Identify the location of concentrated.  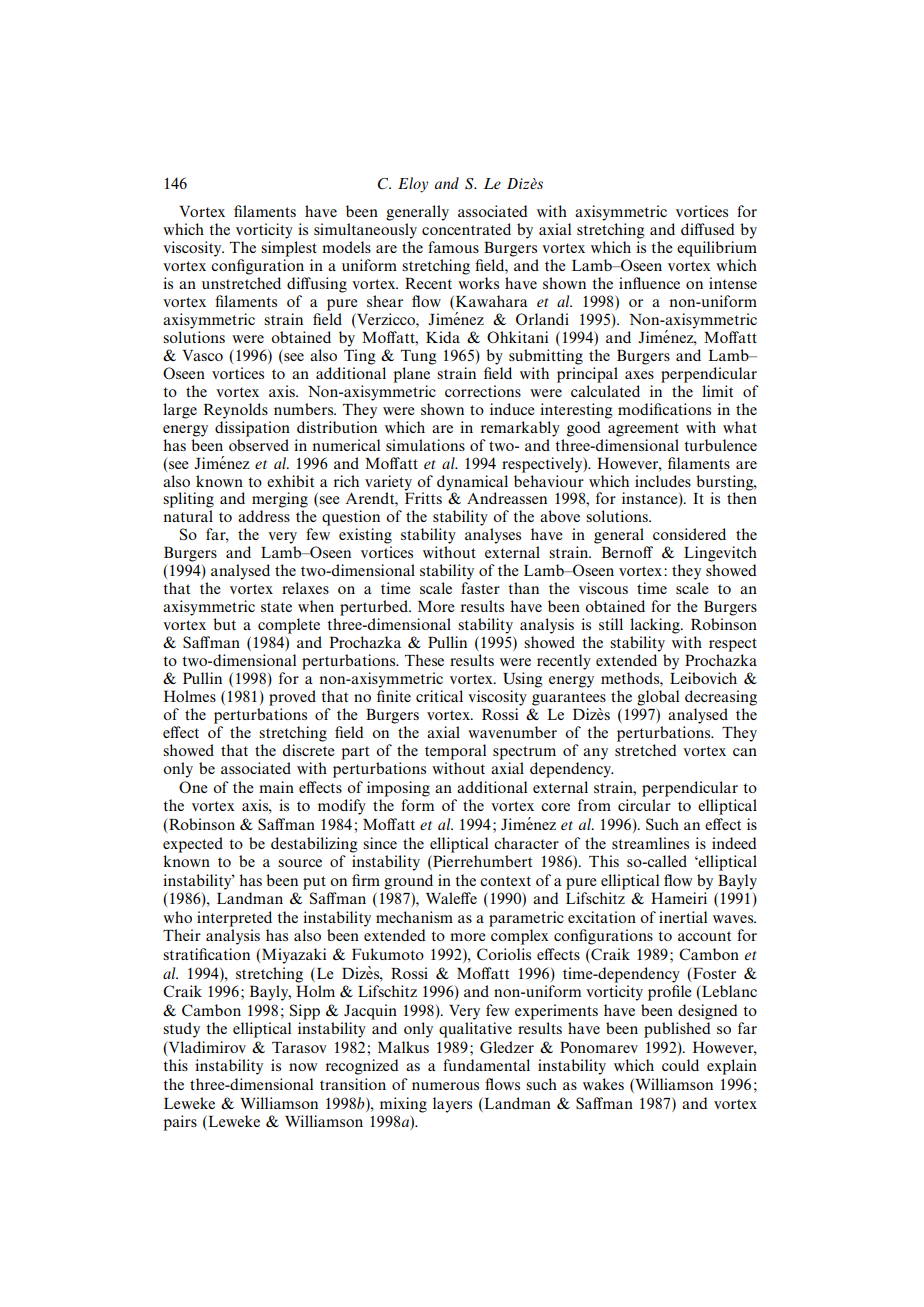
(466, 229).
